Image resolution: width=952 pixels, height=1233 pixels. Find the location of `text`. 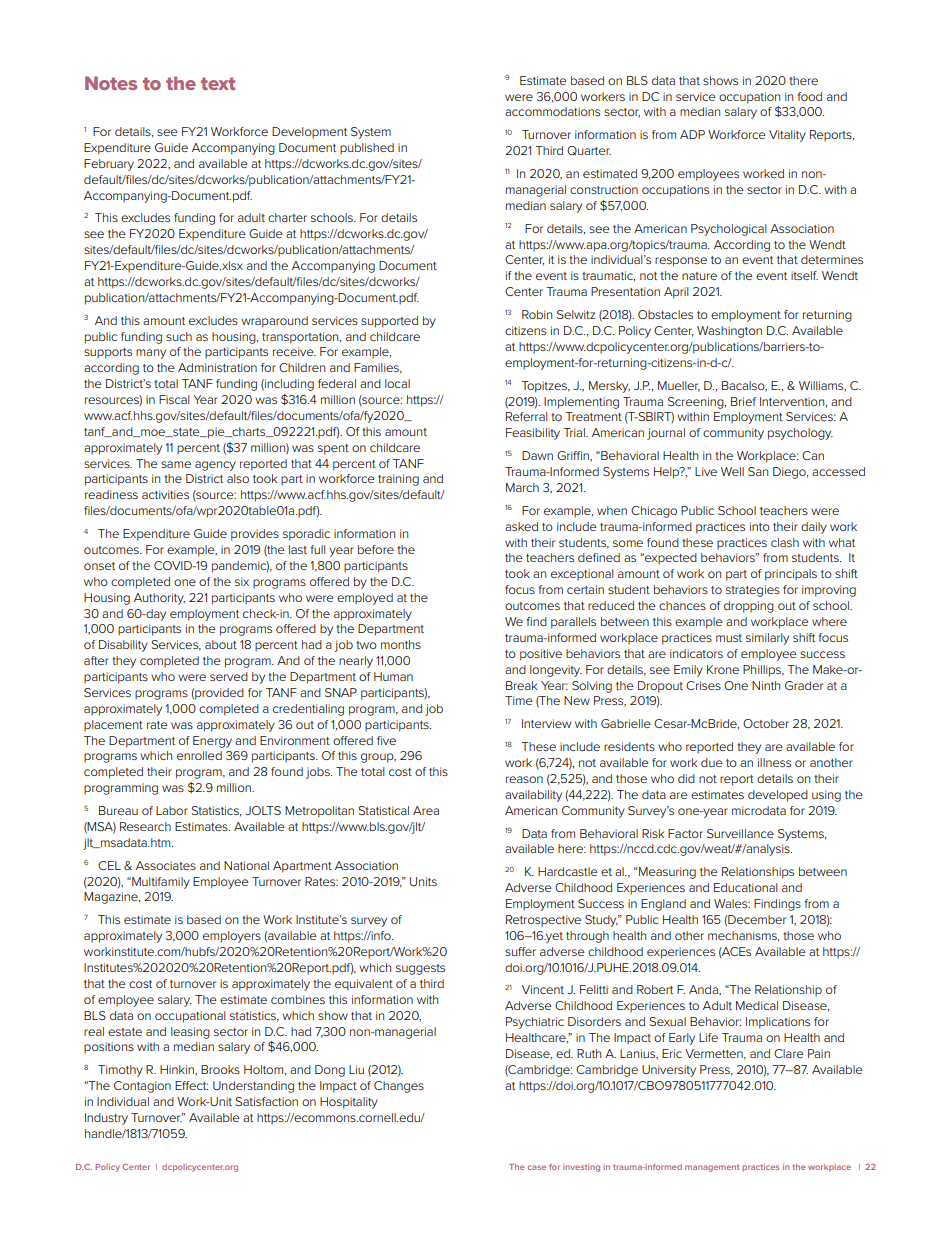

text is located at coordinates (218, 83).
